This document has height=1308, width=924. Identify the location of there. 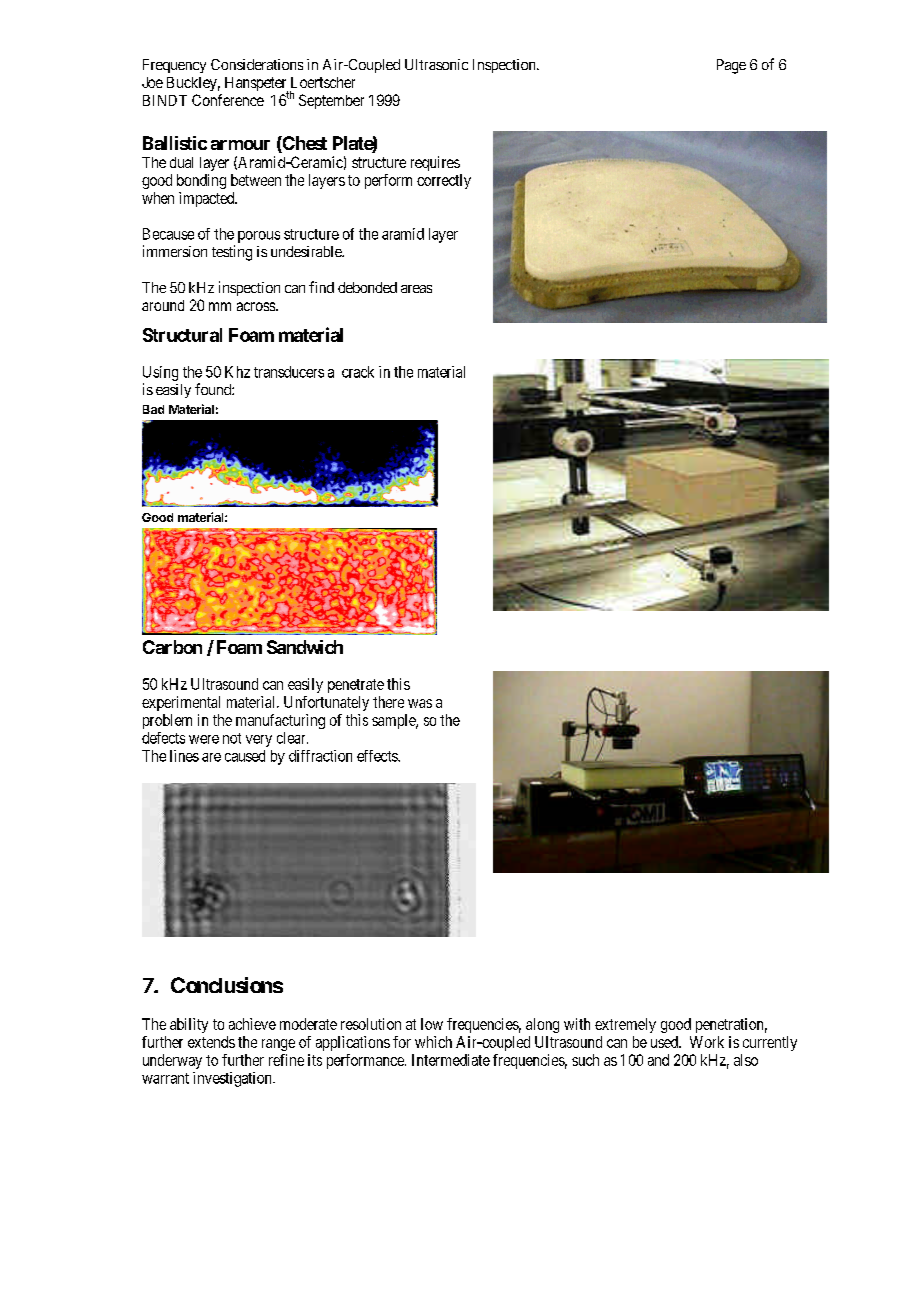
(388, 702).
